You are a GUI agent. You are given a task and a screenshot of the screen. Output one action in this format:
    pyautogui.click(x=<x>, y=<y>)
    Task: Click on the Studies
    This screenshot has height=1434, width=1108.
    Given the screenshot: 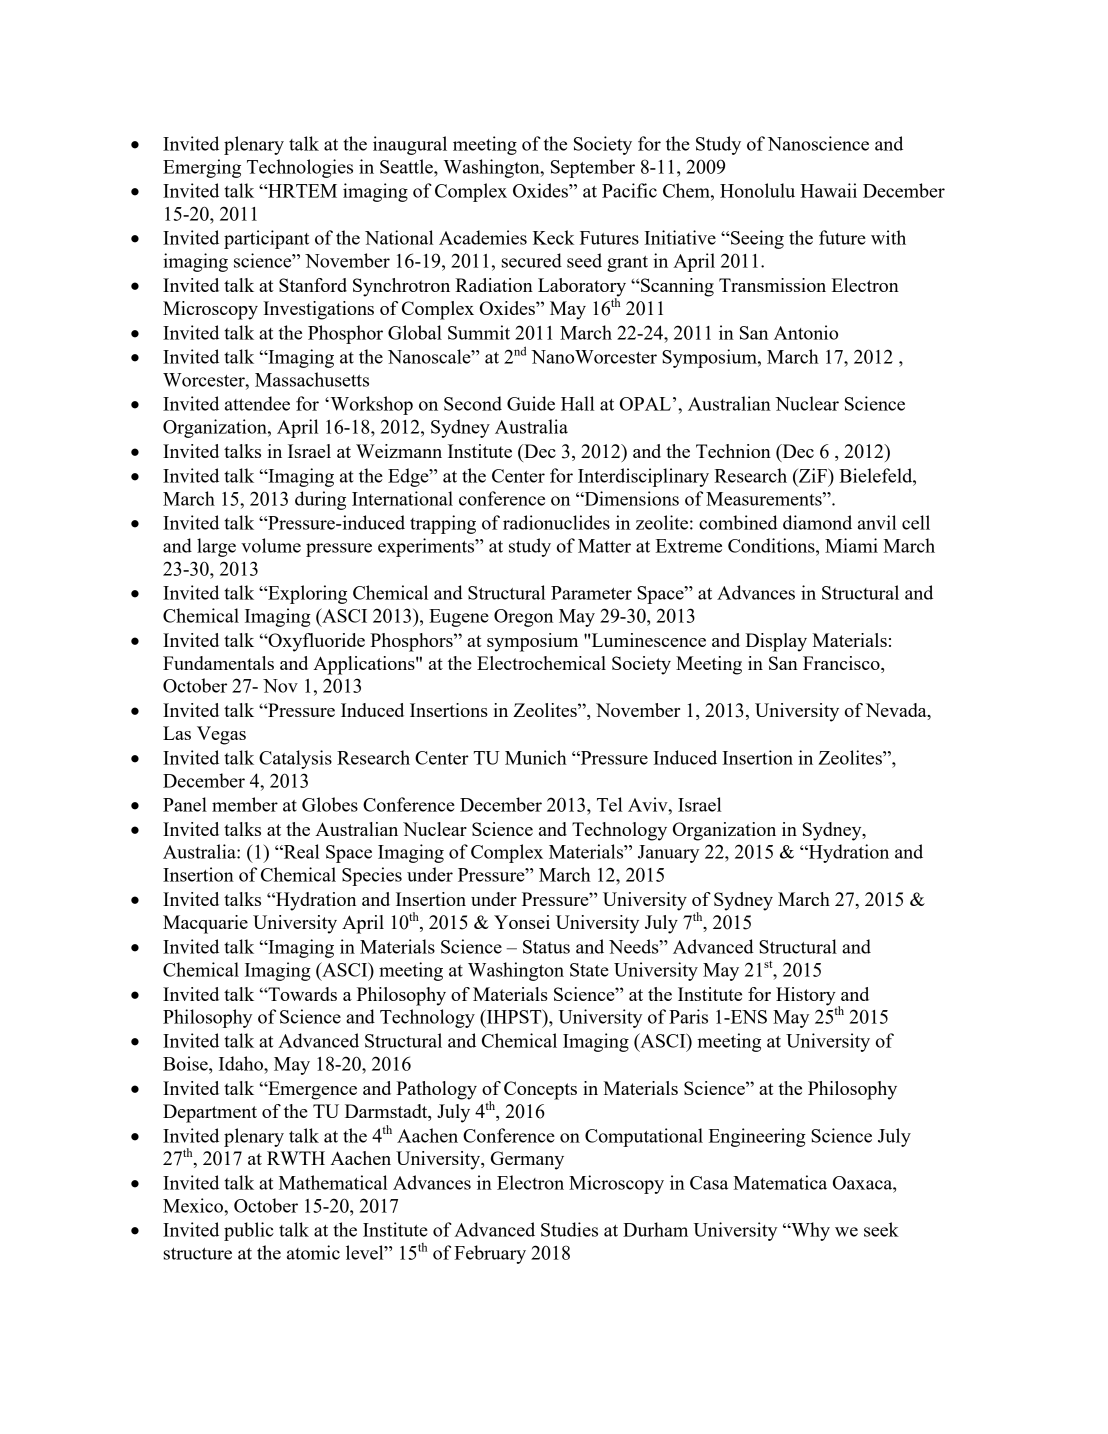 What is the action you would take?
    pyautogui.click(x=569, y=1229)
